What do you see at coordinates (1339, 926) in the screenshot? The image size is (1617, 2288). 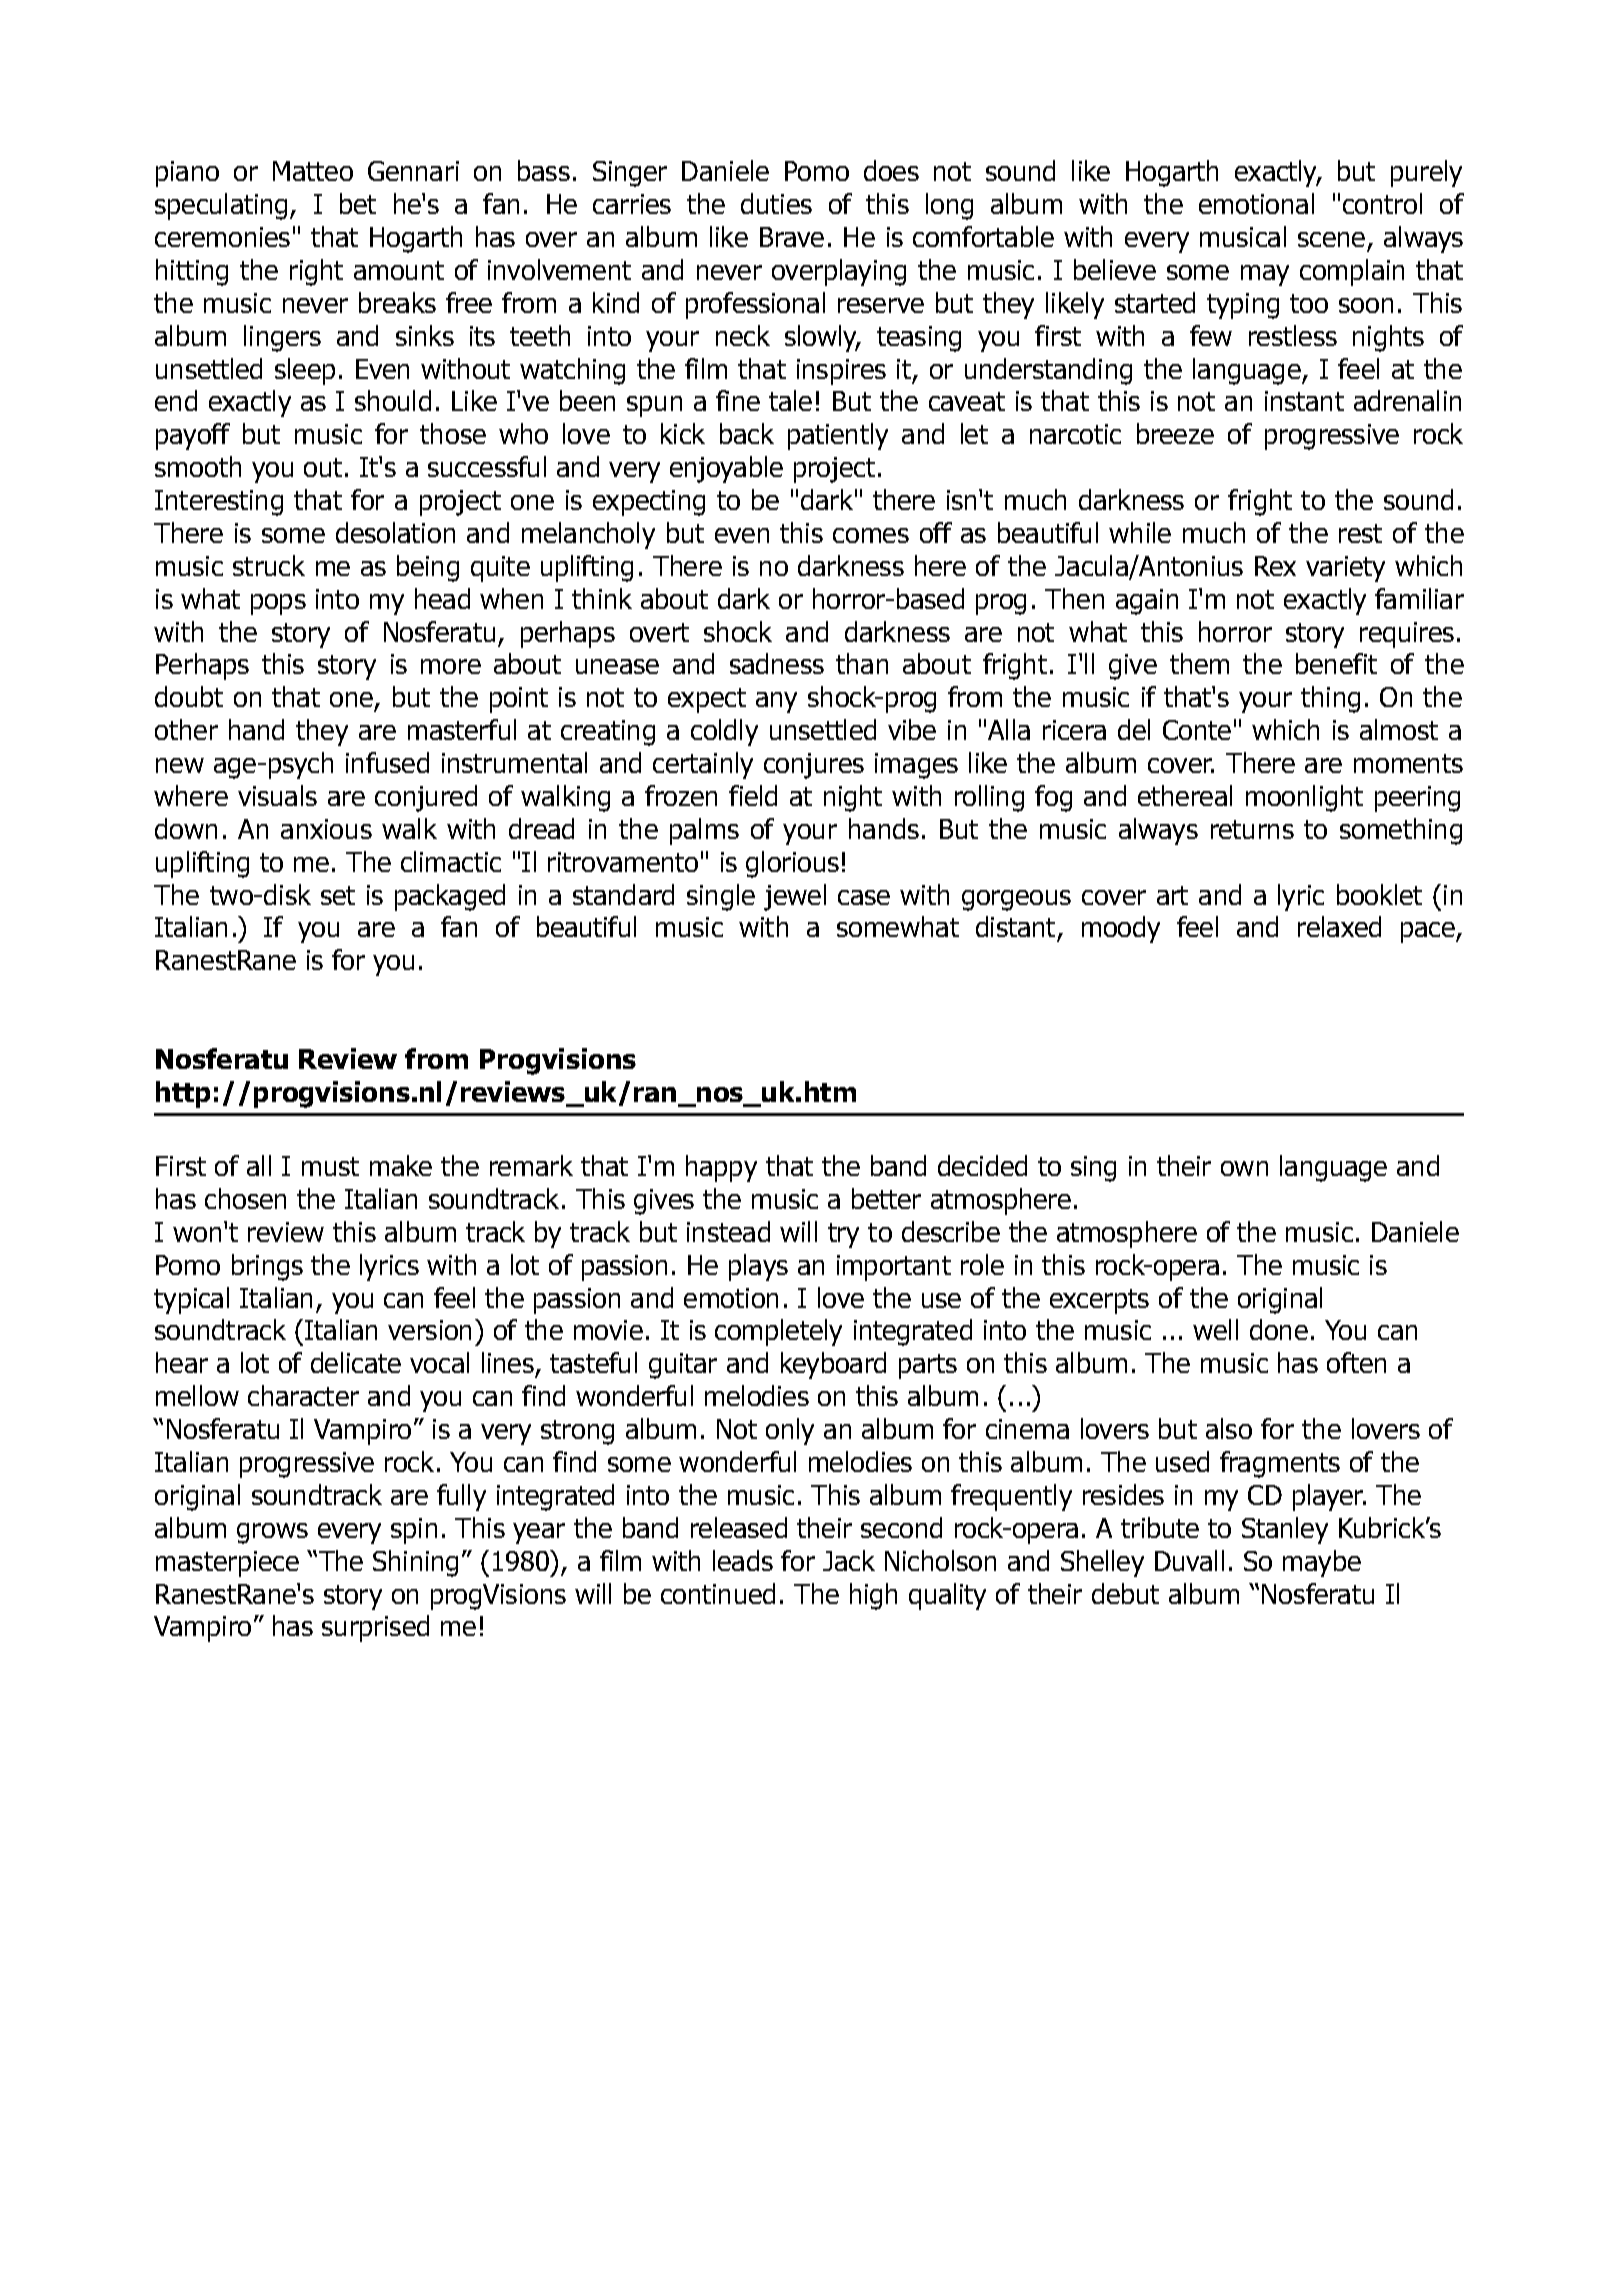 I see `relaxed` at bounding box center [1339, 926].
